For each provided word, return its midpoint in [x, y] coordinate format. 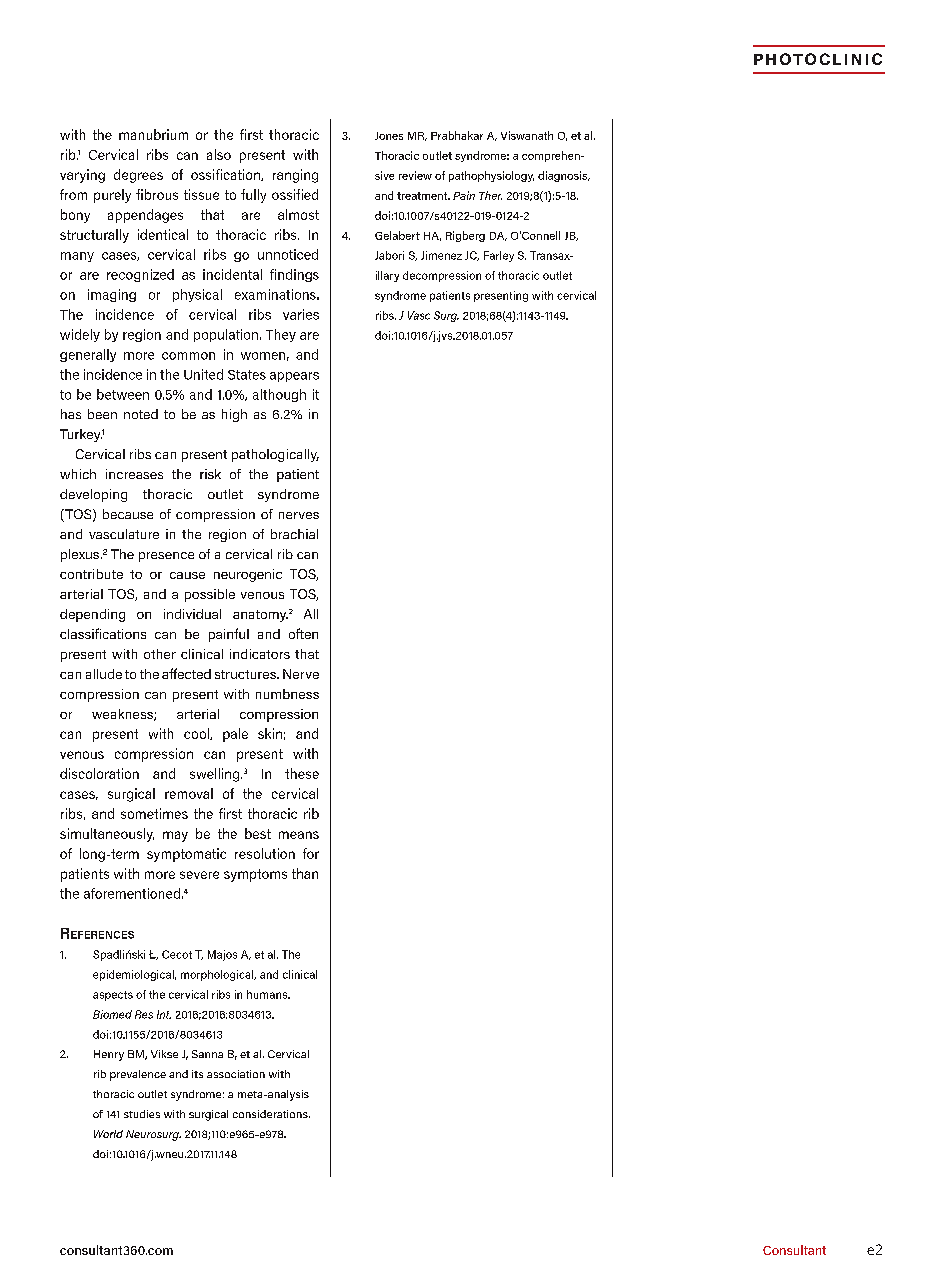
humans [268, 994]
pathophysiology [491, 176]
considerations [271, 1114]
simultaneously [107, 835]
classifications [103, 633]
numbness [287, 694]
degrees [138, 176]
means [299, 835]
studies [142, 1114]
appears [294, 377]
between [123, 394]
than [305, 873]
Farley [499, 256]
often [303, 633]
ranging [295, 176]
